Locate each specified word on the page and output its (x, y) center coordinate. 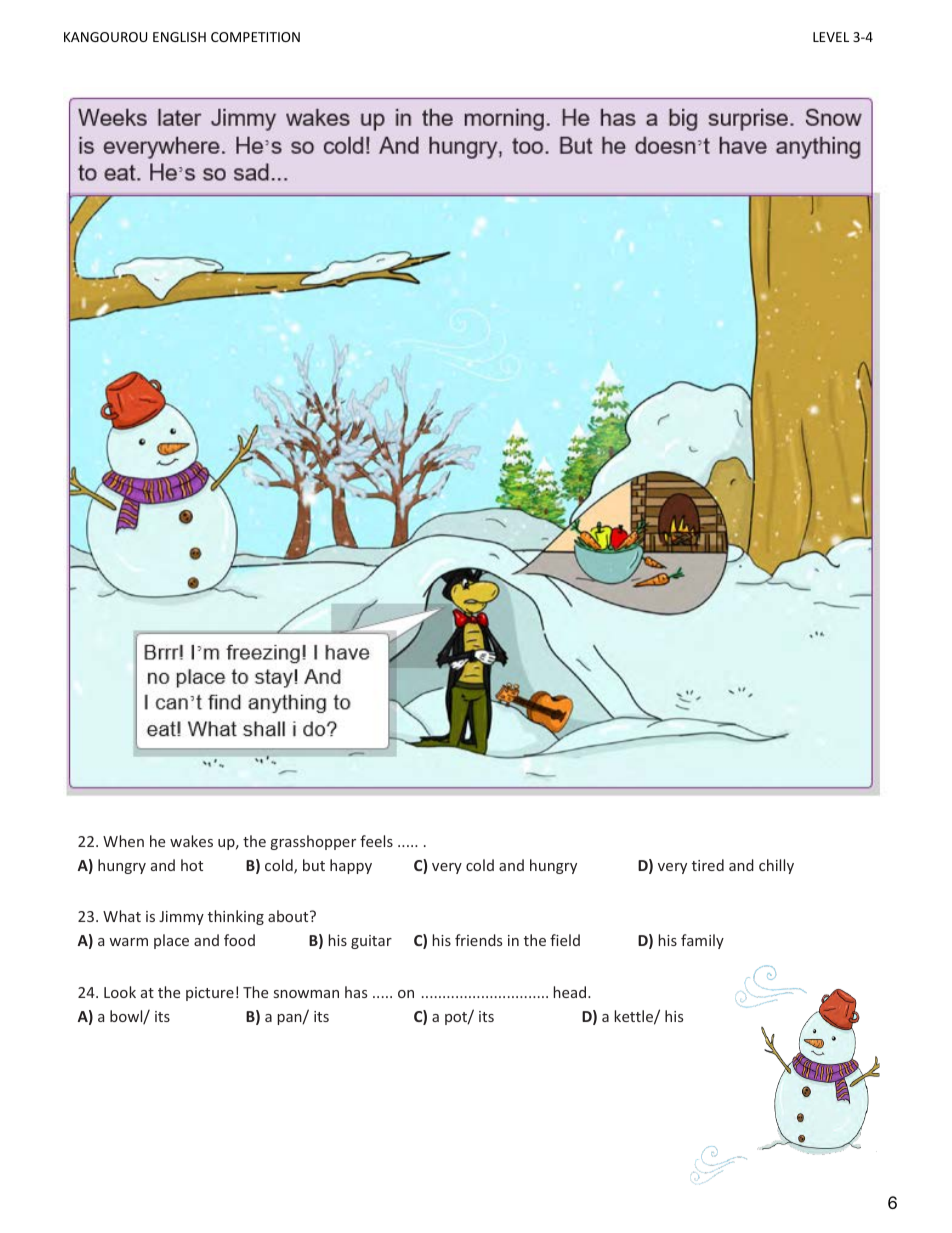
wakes (191, 841)
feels (376, 841)
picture (210, 994)
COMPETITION (255, 37)
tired (708, 865)
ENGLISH (179, 37)
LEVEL (831, 37)
